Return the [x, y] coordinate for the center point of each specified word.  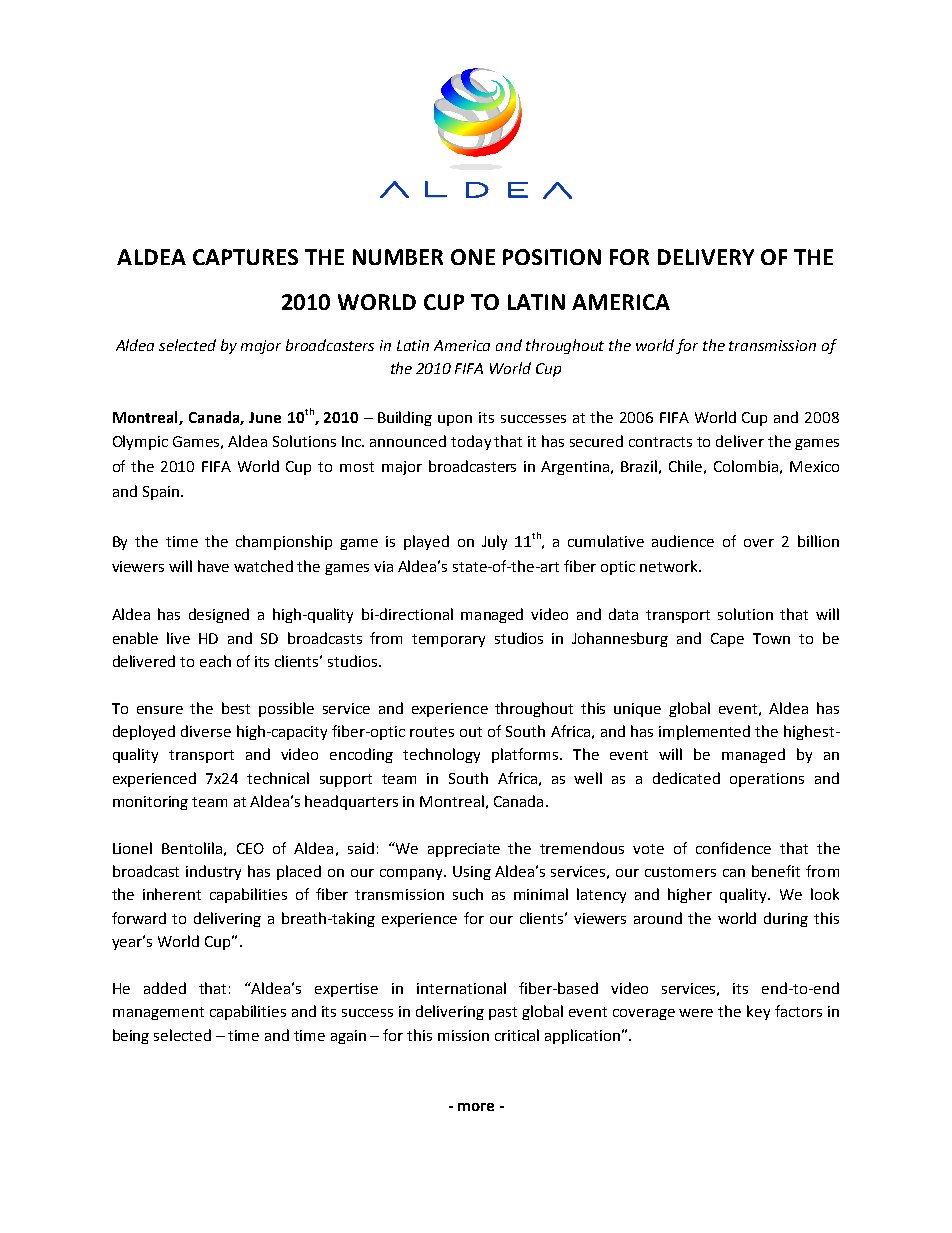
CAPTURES [245, 257]
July [494, 542]
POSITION [552, 257]
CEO [250, 848]
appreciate [464, 850]
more [476, 1107]
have [213, 566]
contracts [660, 442]
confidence [733, 848]
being [131, 1036]
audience [683, 541]
